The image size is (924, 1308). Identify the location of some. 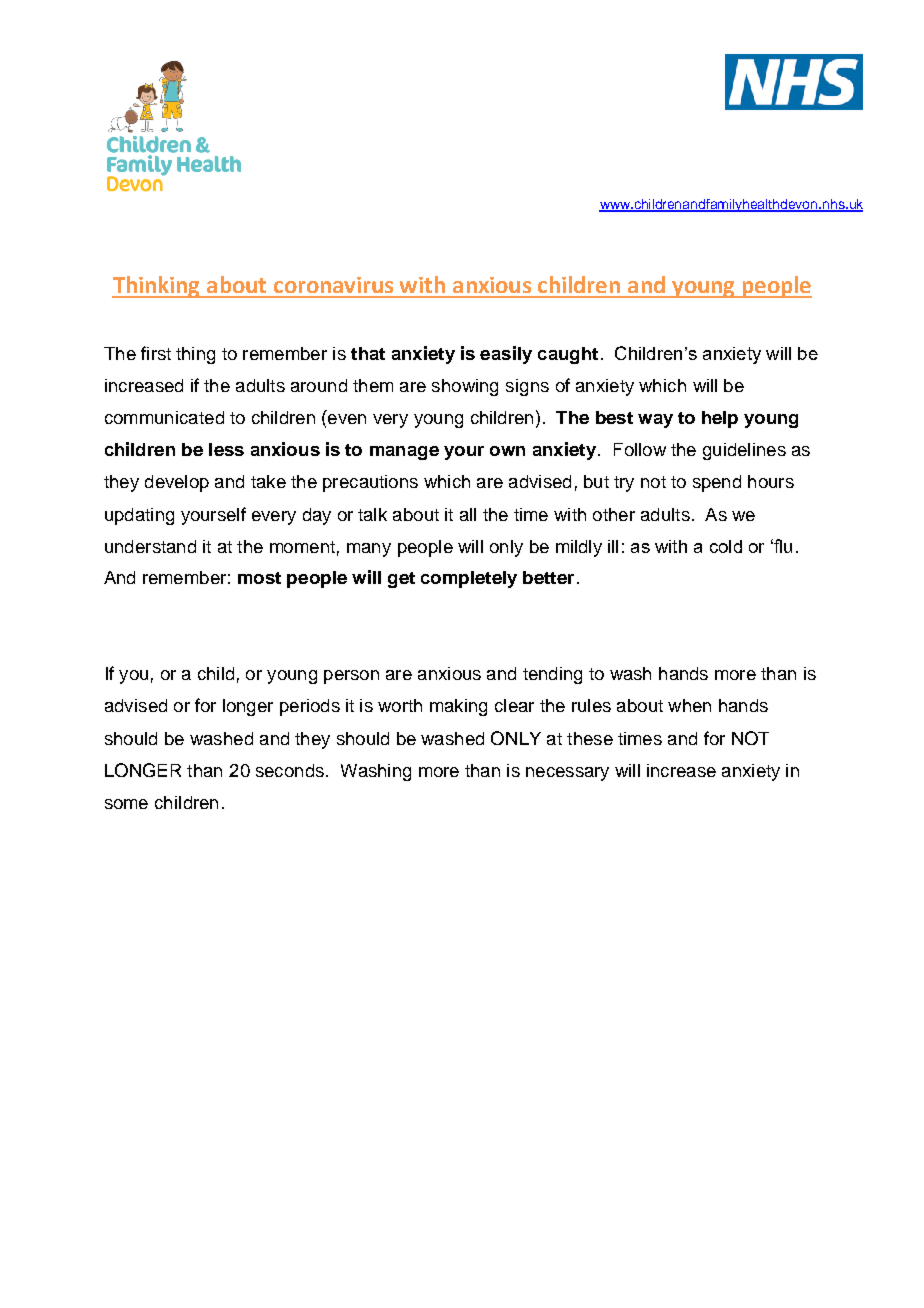
(126, 804).
